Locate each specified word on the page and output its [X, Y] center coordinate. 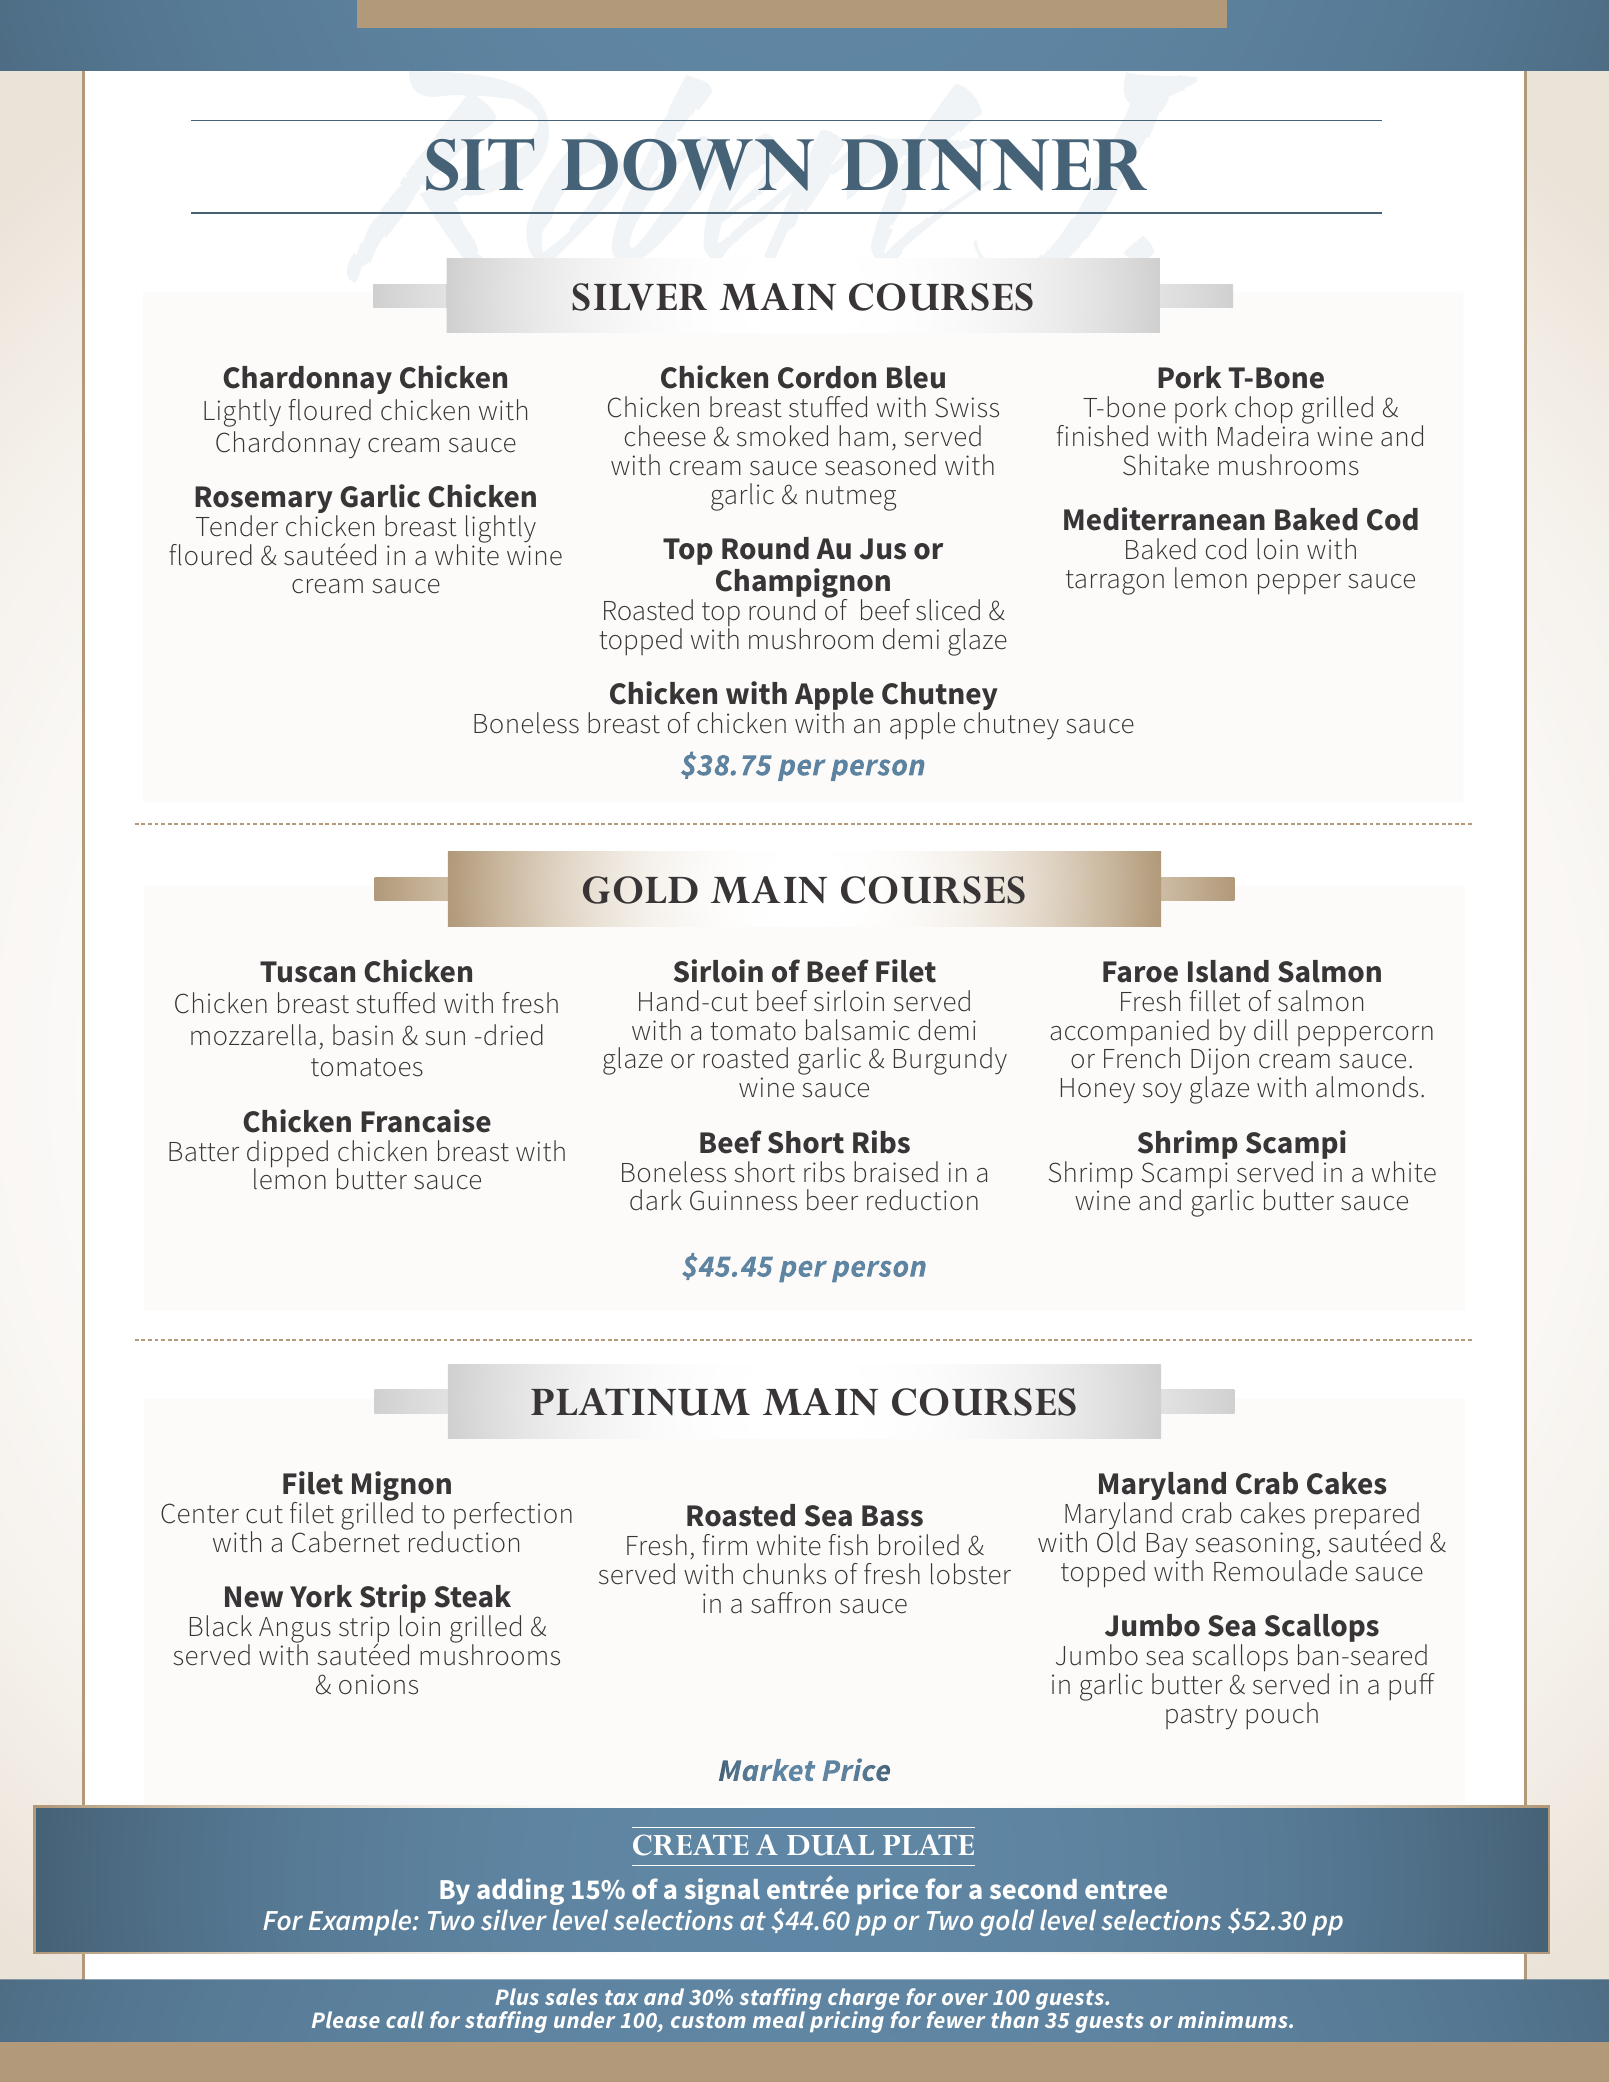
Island [1228, 971]
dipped [287, 1155]
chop [1264, 411]
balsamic [858, 1030]
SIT [480, 164]
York [321, 1596]
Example [361, 1922]
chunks [784, 1574]
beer [832, 1200]
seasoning [1254, 1547]
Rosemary [264, 501]
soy [1162, 1093]
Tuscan [307, 972]
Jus [883, 549]
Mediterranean [1164, 519]
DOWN [687, 165]
